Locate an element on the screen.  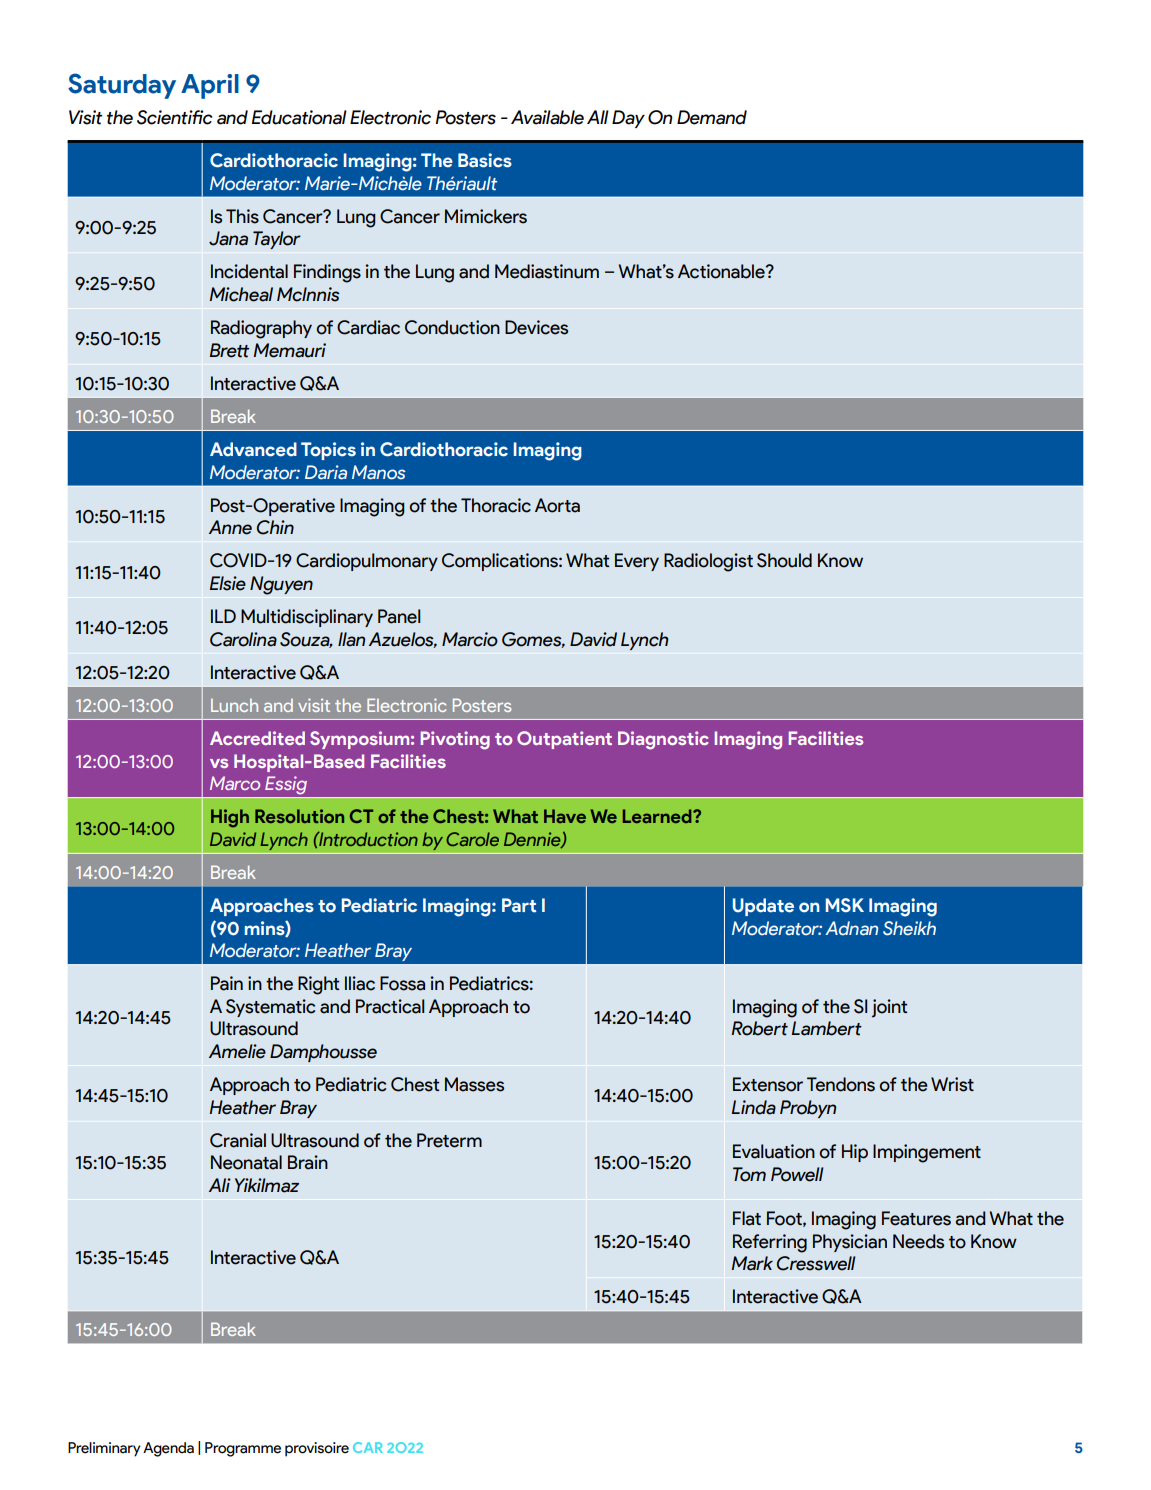
Available is located at coordinates (547, 117).
